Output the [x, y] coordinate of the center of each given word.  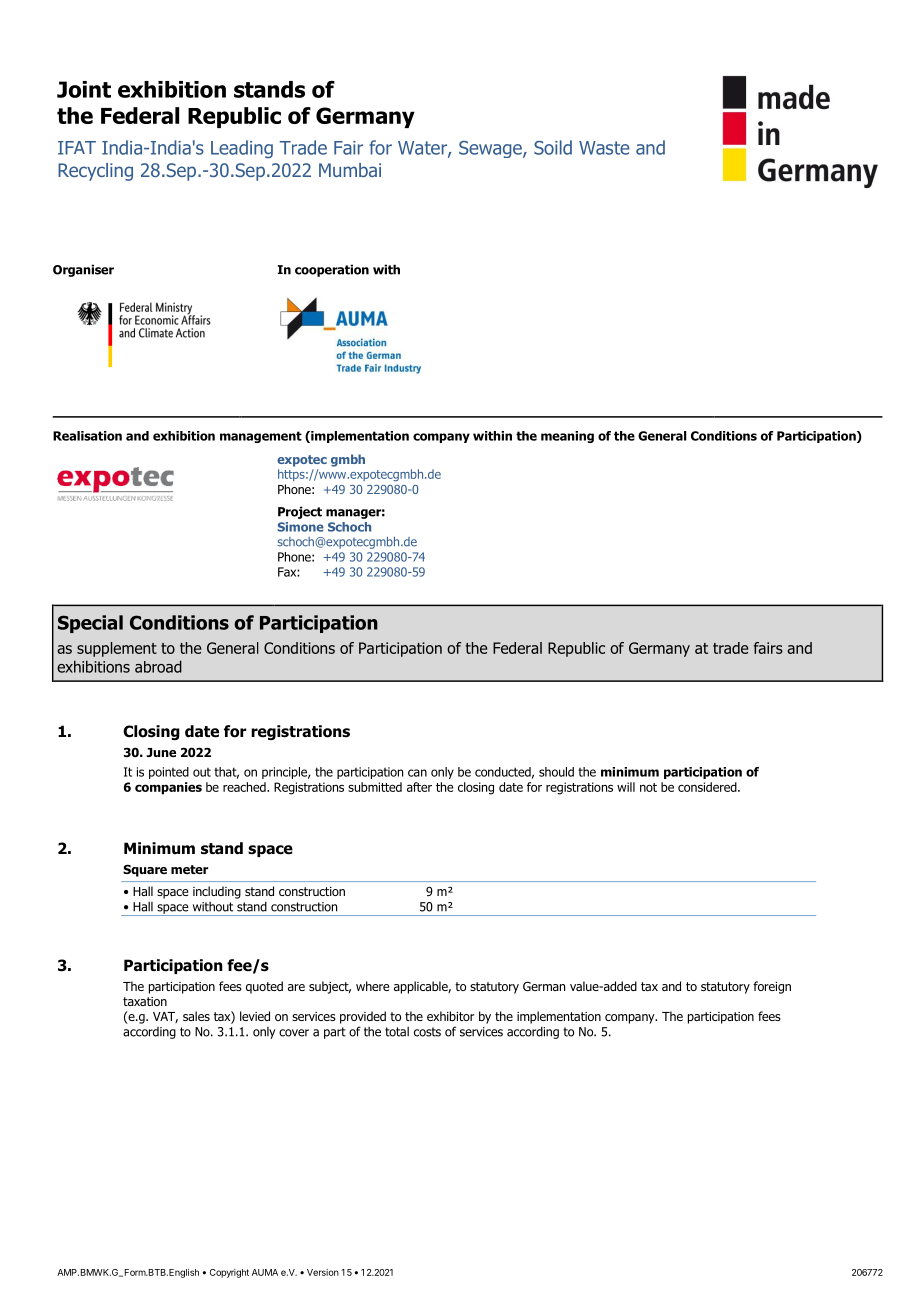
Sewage [491, 149]
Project [300, 512]
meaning [567, 437]
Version [323, 1272]
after [419, 787]
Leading [242, 149]
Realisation [87, 436]
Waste [604, 148]
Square [145, 870]
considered [708, 787]
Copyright [229, 1273]
